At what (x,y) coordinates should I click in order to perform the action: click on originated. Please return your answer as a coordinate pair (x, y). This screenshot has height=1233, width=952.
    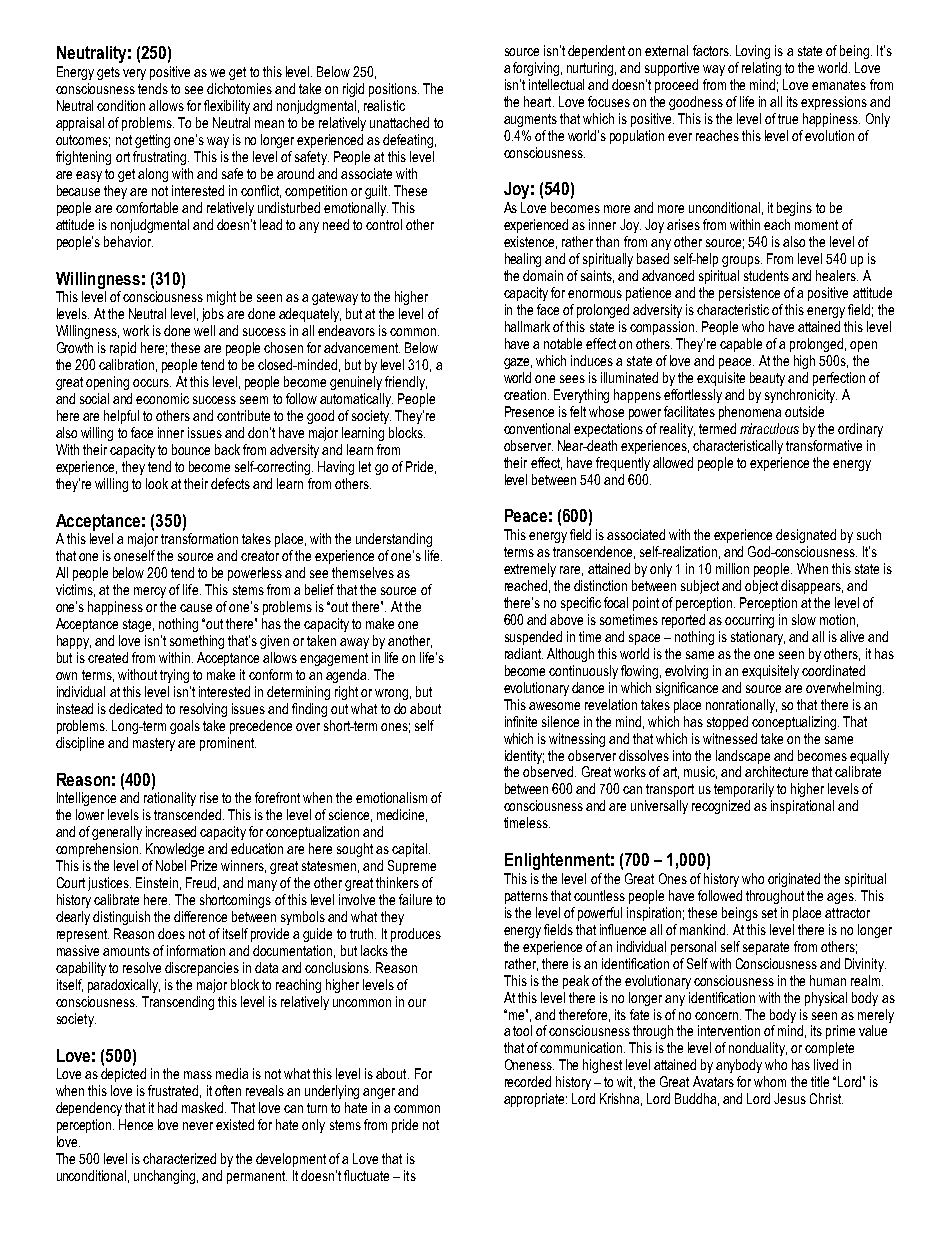
    Looking at the image, I should click on (794, 880).
